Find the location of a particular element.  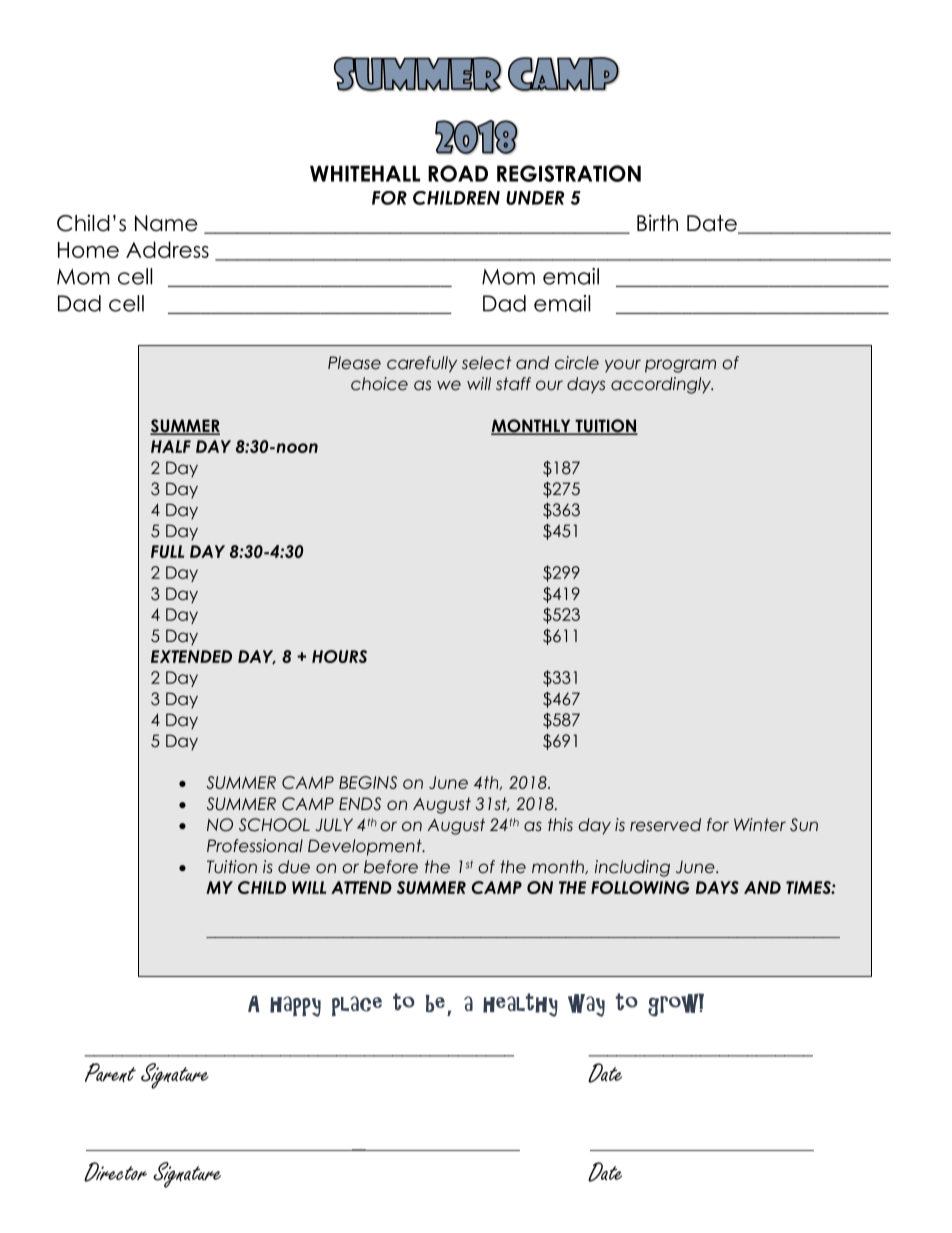

Winter is located at coordinates (760, 824).
